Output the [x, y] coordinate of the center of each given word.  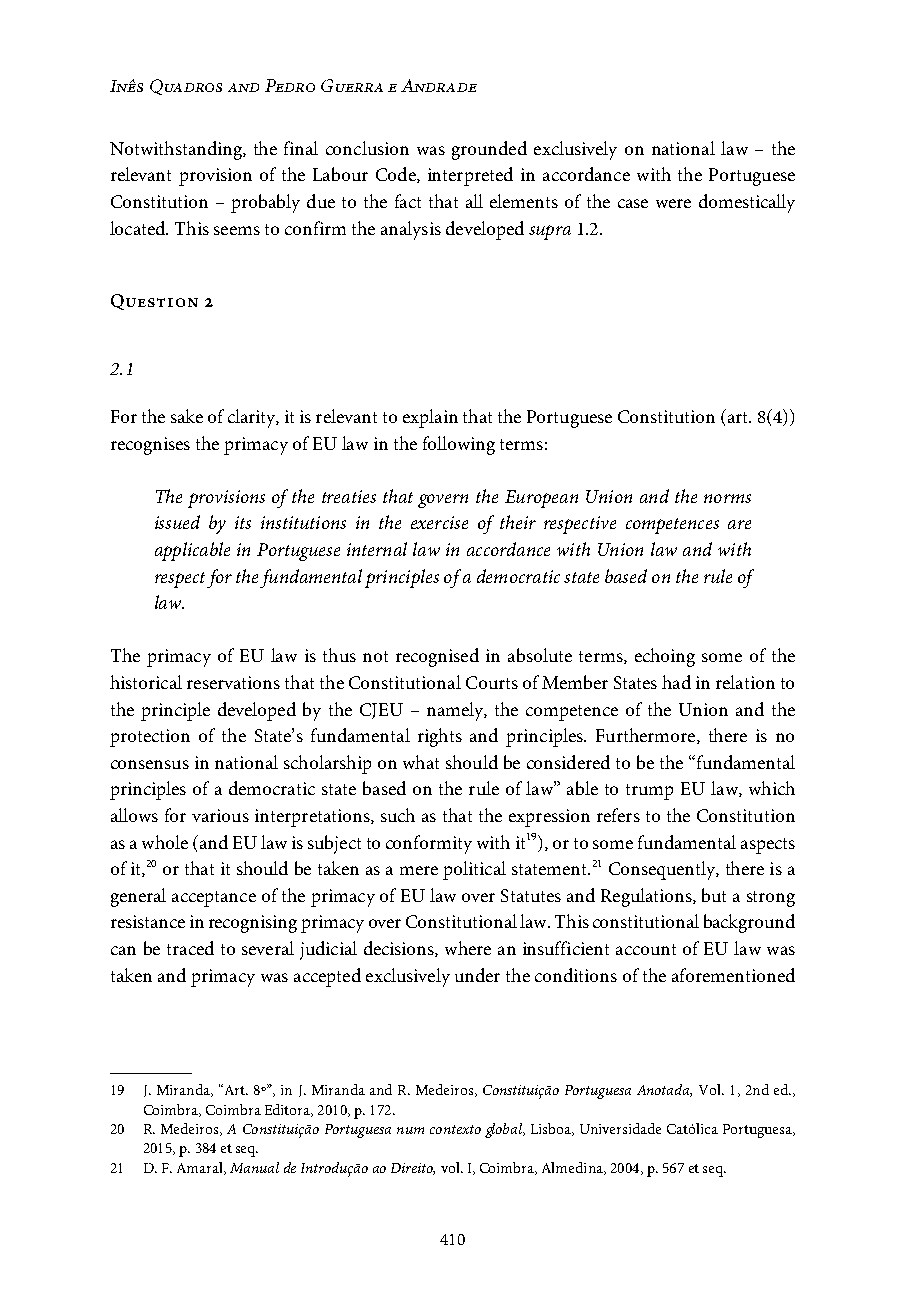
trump [649, 792]
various [220, 815]
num [410, 1130]
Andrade [439, 85]
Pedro [290, 85]
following [459, 445]
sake [187, 416]
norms [727, 498]
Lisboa [552, 1129]
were [673, 203]
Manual [254, 1167]
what [421, 762]
